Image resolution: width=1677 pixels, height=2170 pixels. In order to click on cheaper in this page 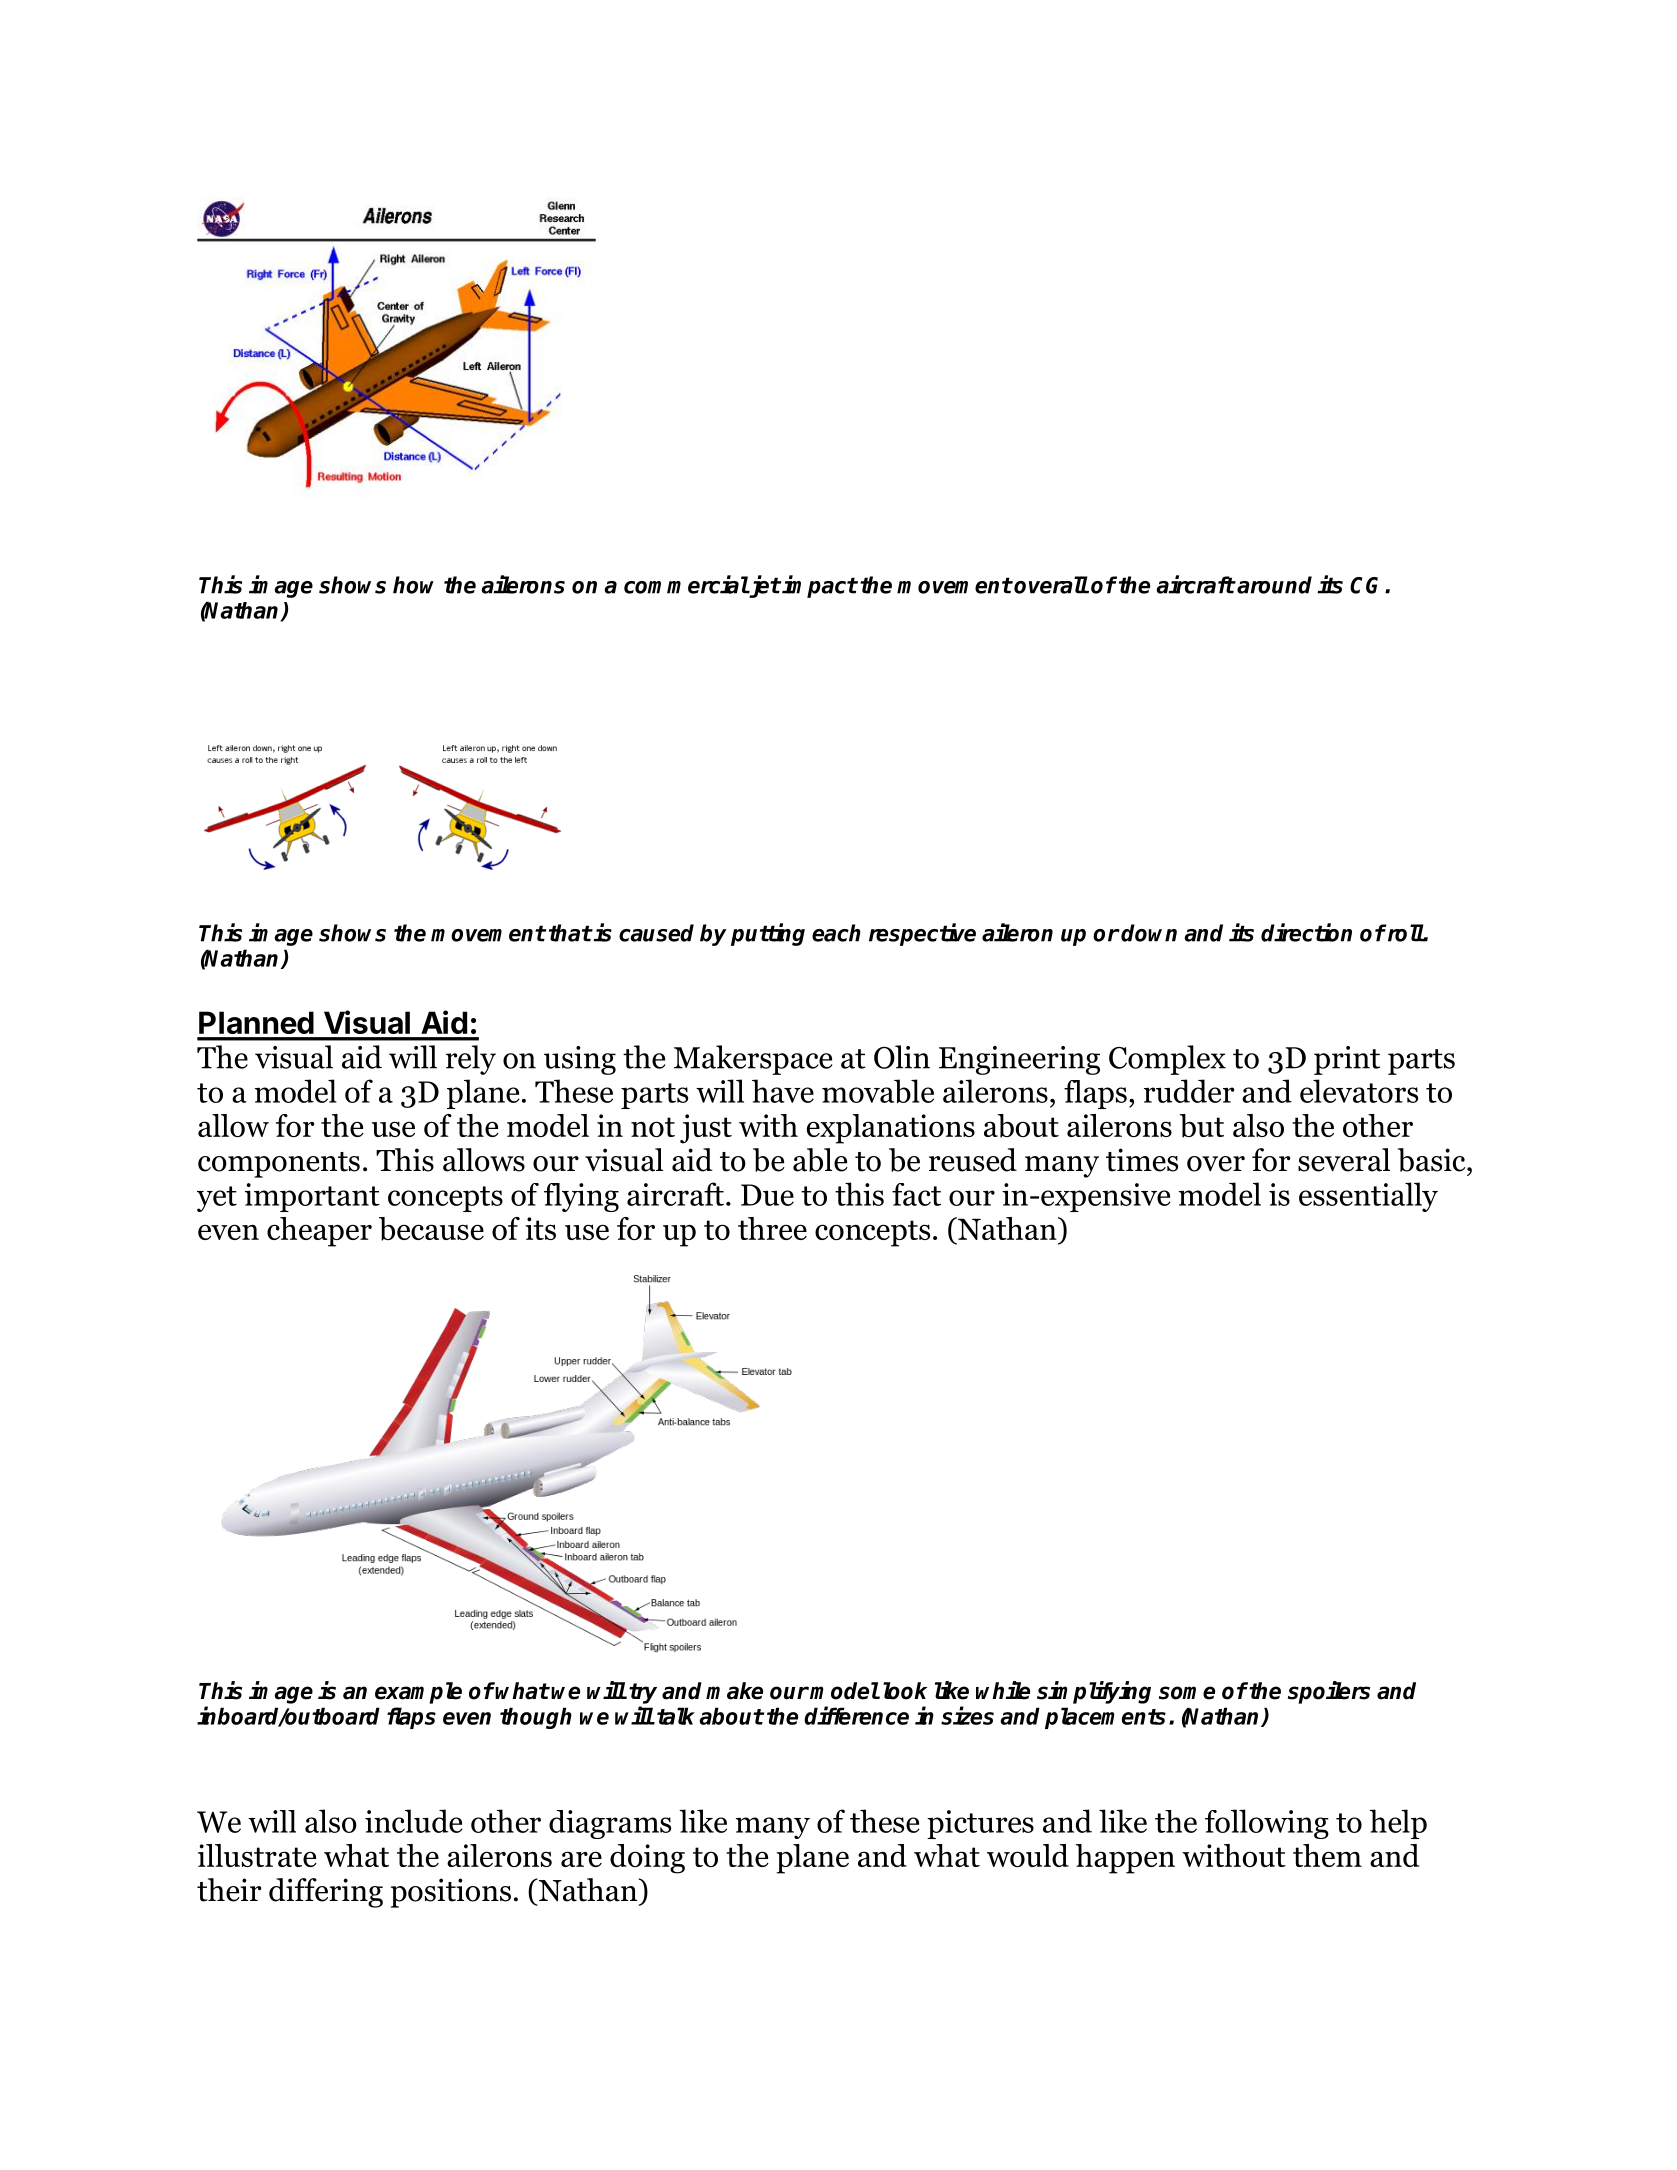, I will do `click(319, 1232)`.
